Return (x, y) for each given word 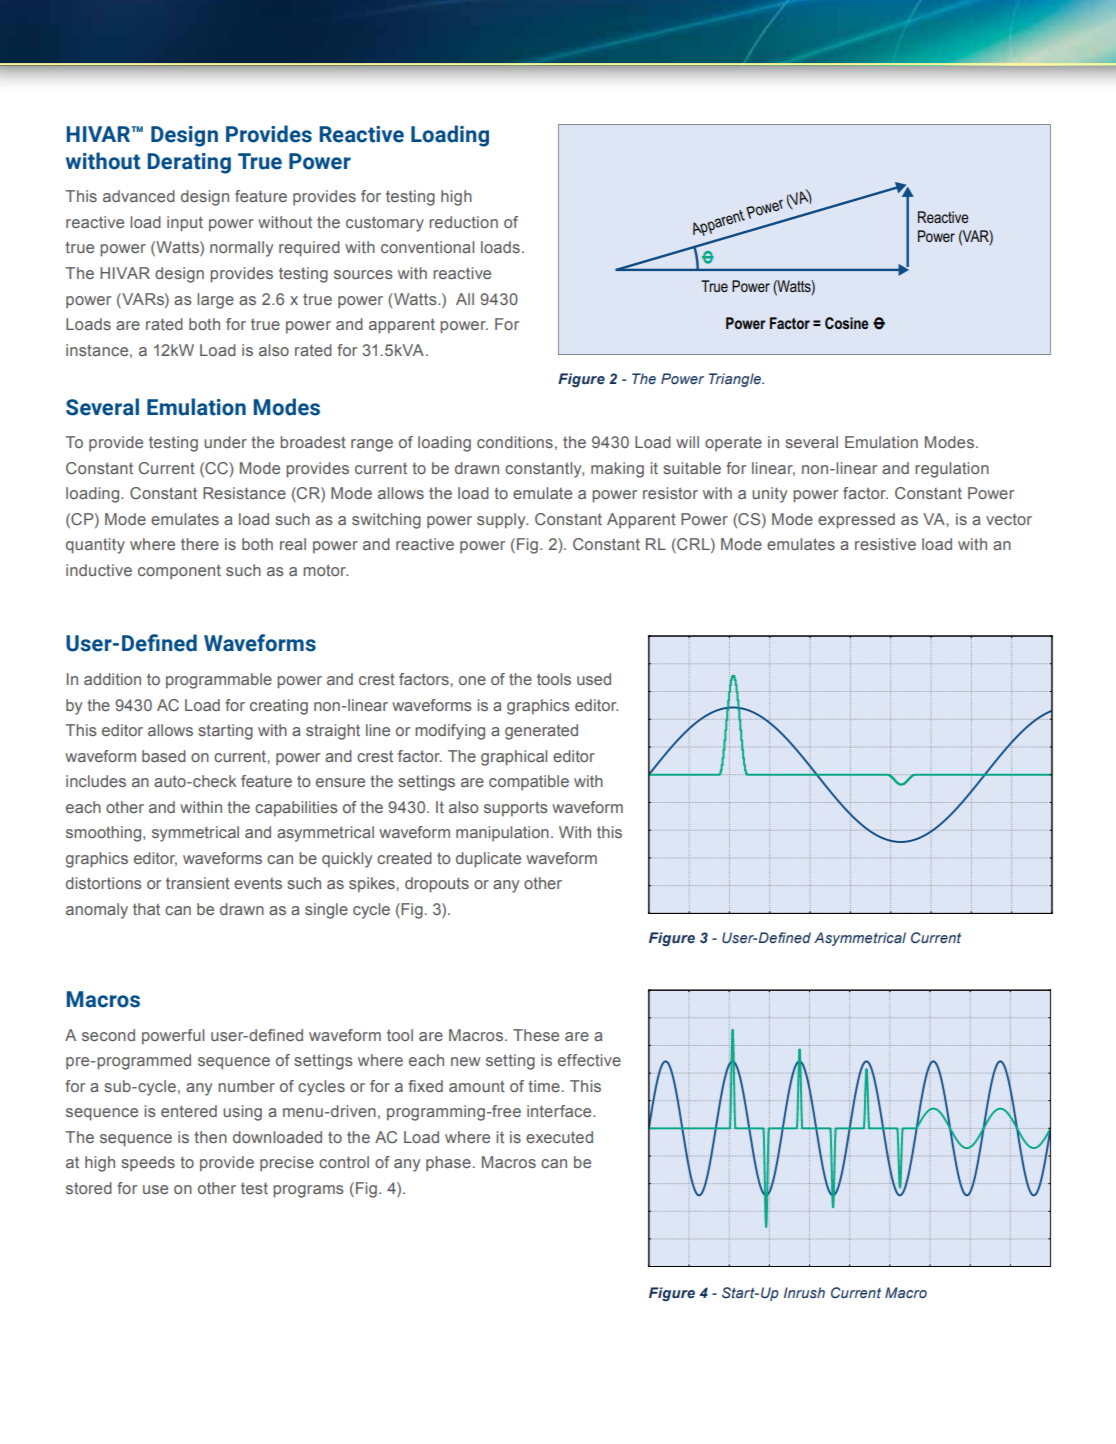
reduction (463, 222)
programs (308, 1191)
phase (448, 1164)
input (185, 224)
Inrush (804, 1292)
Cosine (847, 323)
